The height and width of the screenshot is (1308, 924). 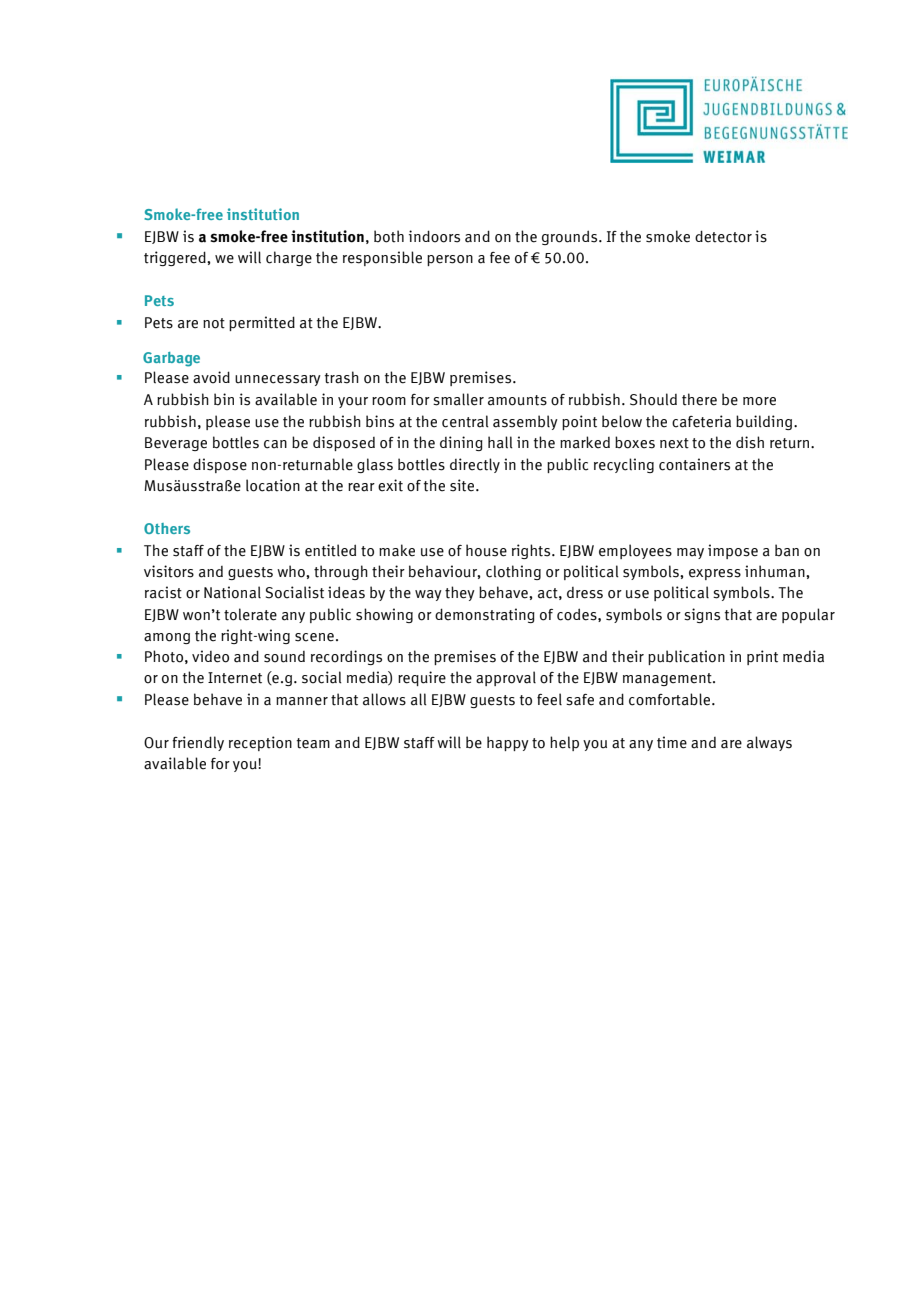 What do you see at coordinates (769, 743) in the screenshot?
I see `always` at bounding box center [769, 743].
